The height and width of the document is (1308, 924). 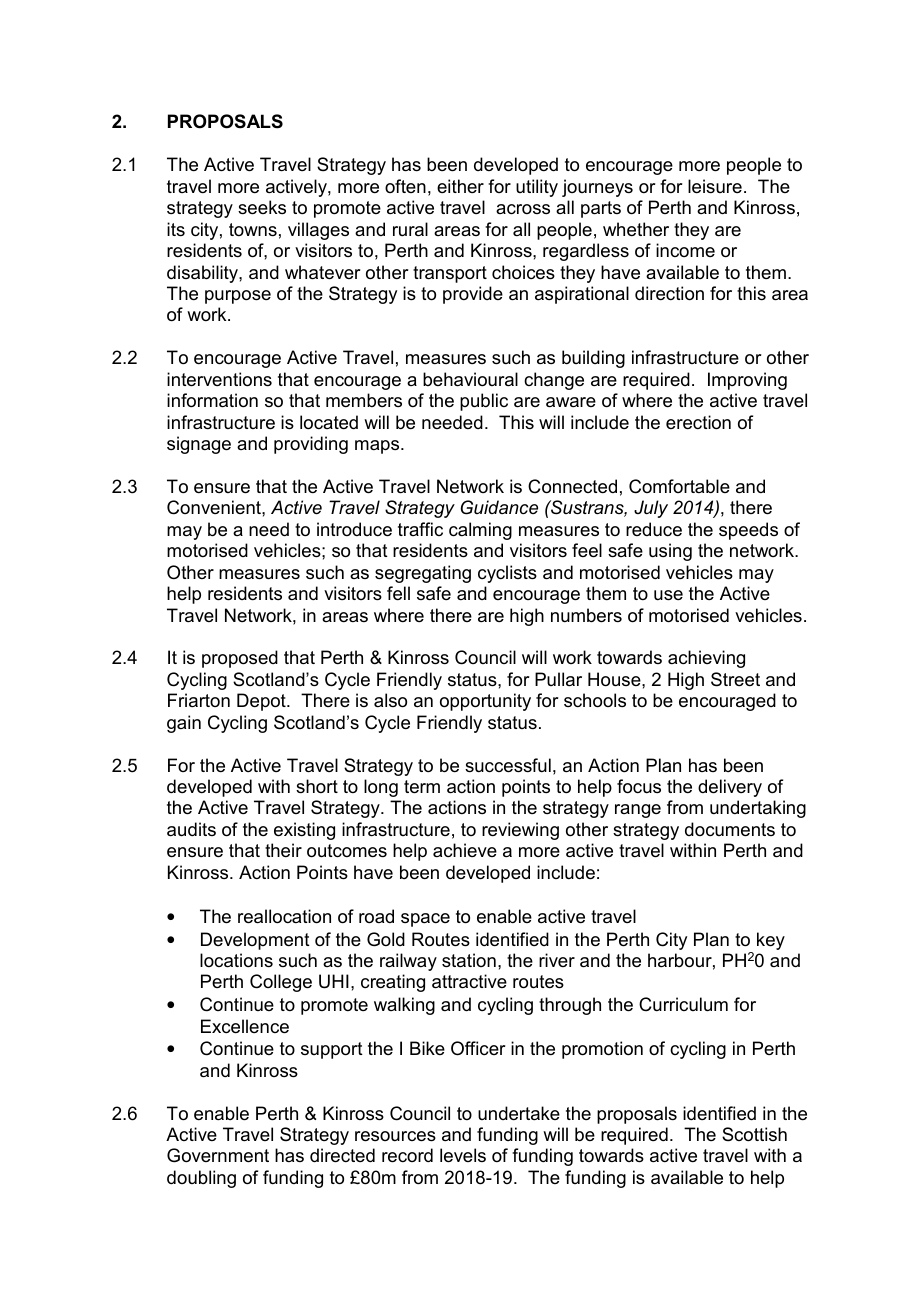 I want to click on Government, so click(x=218, y=1155).
